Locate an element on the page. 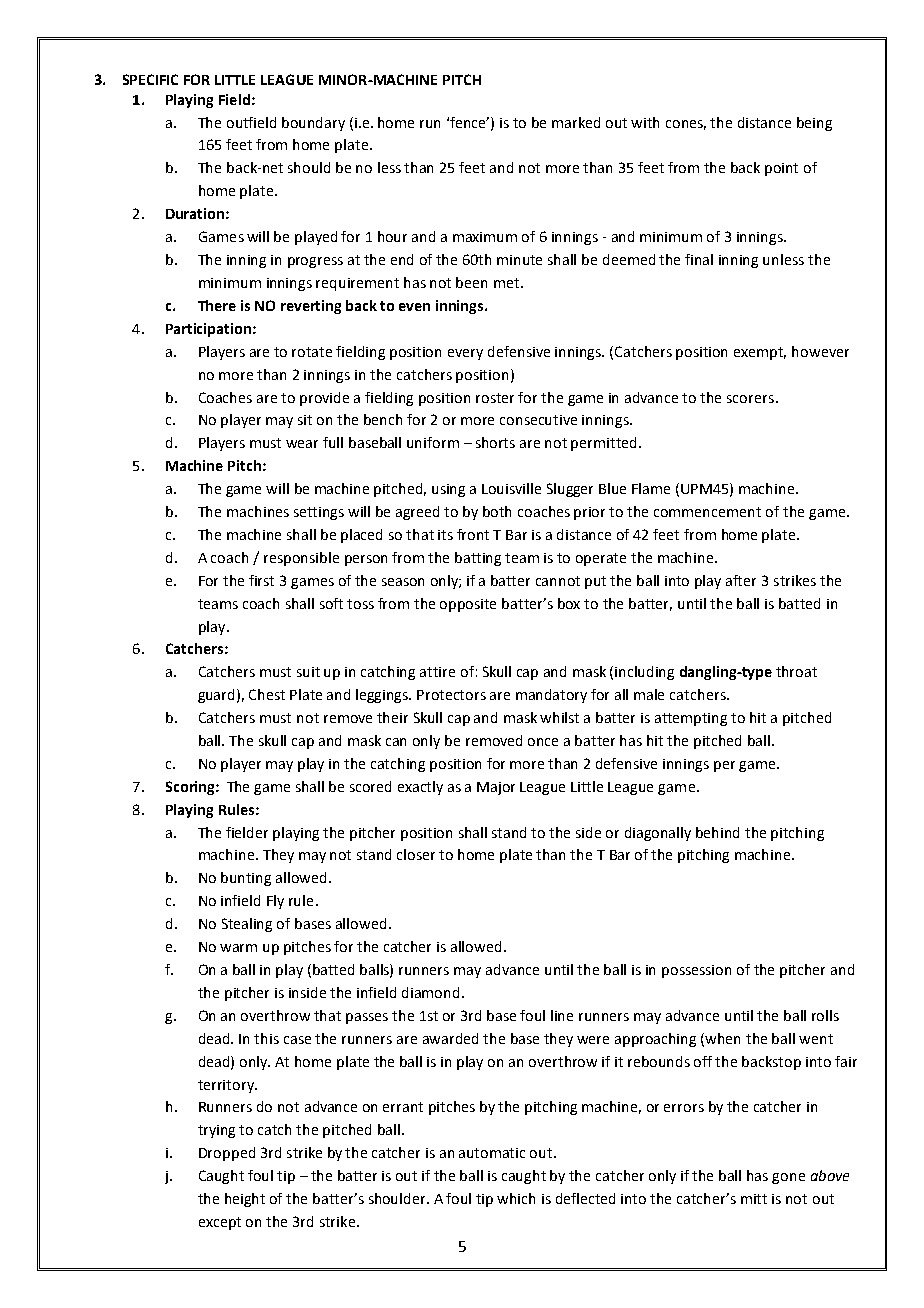 The width and height of the image is (924, 1308). which is located at coordinates (516, 1198).
